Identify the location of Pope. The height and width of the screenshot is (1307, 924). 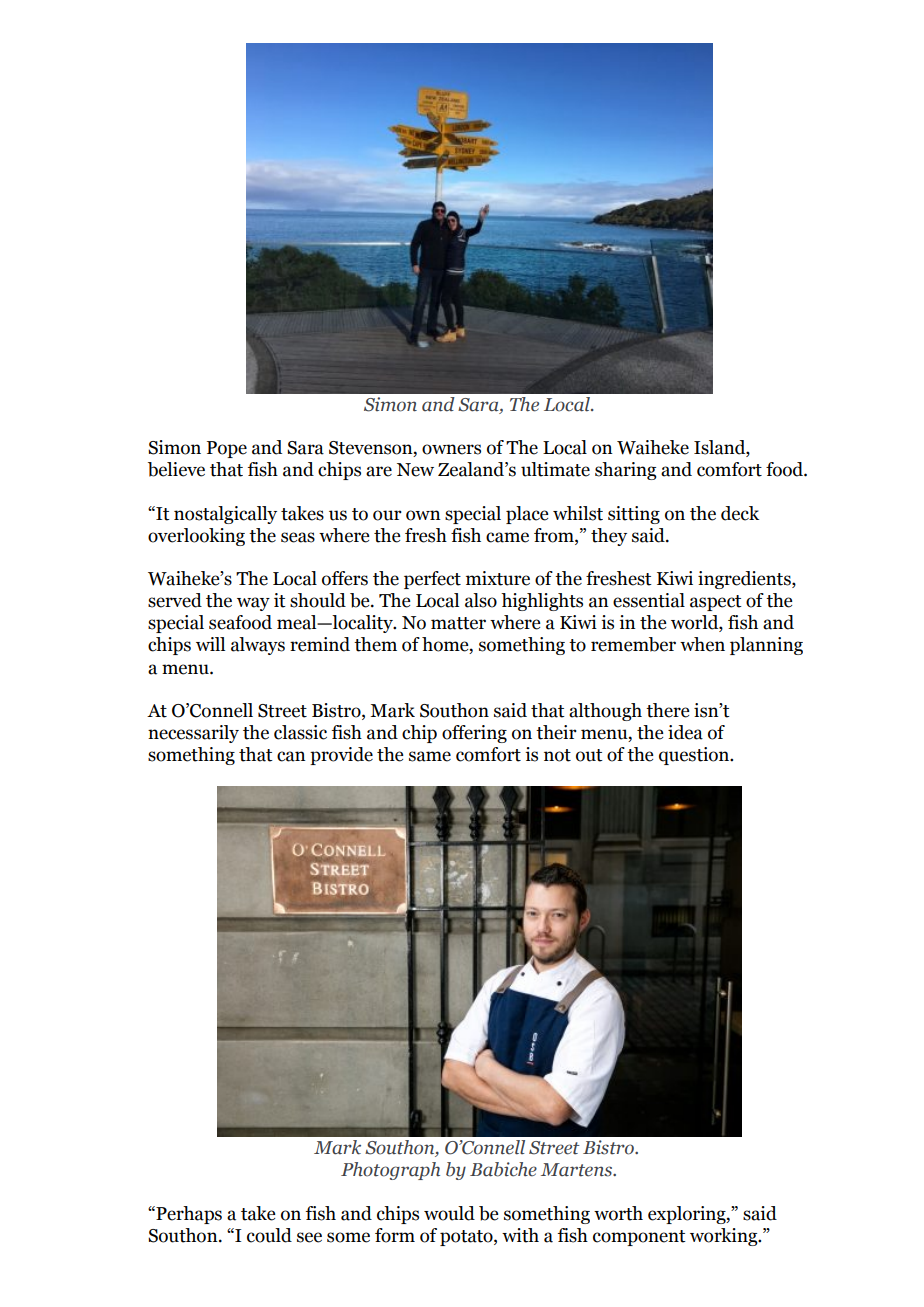
(227, 449).
